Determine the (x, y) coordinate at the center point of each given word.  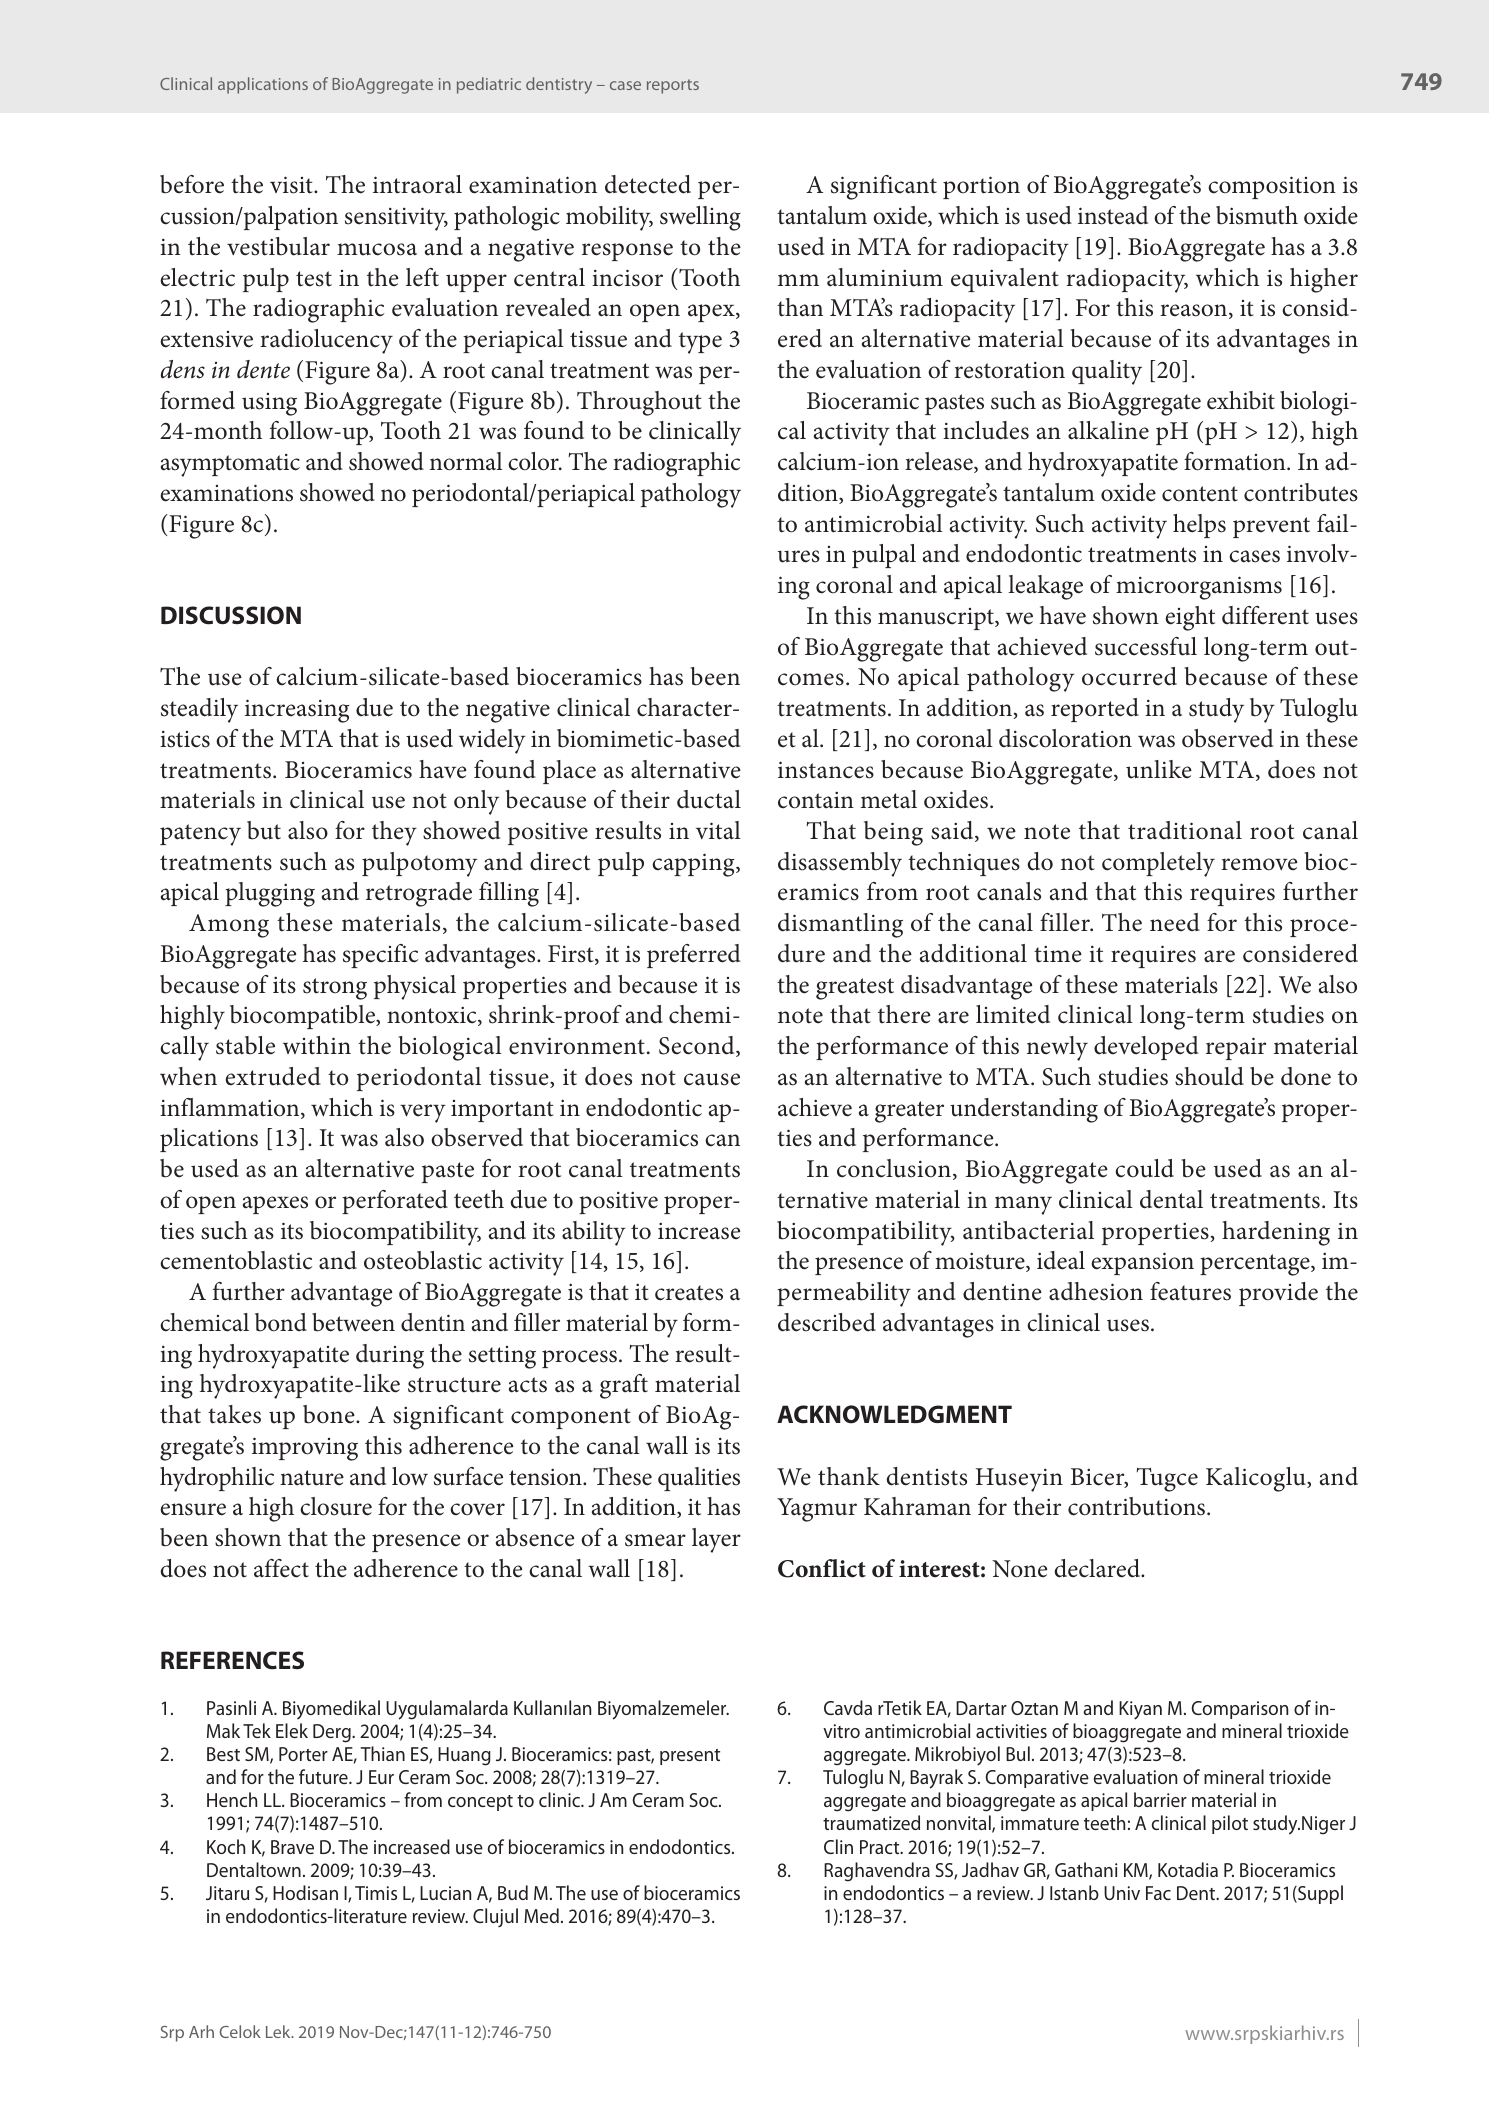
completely (1158, 864)
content (1200, 494)
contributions (1138, 1506)
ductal (709, 799)
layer (716, 1540)
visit (292, 185)
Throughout (639, 403)
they (394, 833)
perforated (395, 1202)
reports (673, 86)
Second (698, 1046)
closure (336, 1506)
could (1144, 1168)
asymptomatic (230, 465)
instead (1113, 215)
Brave (292, 1847)
